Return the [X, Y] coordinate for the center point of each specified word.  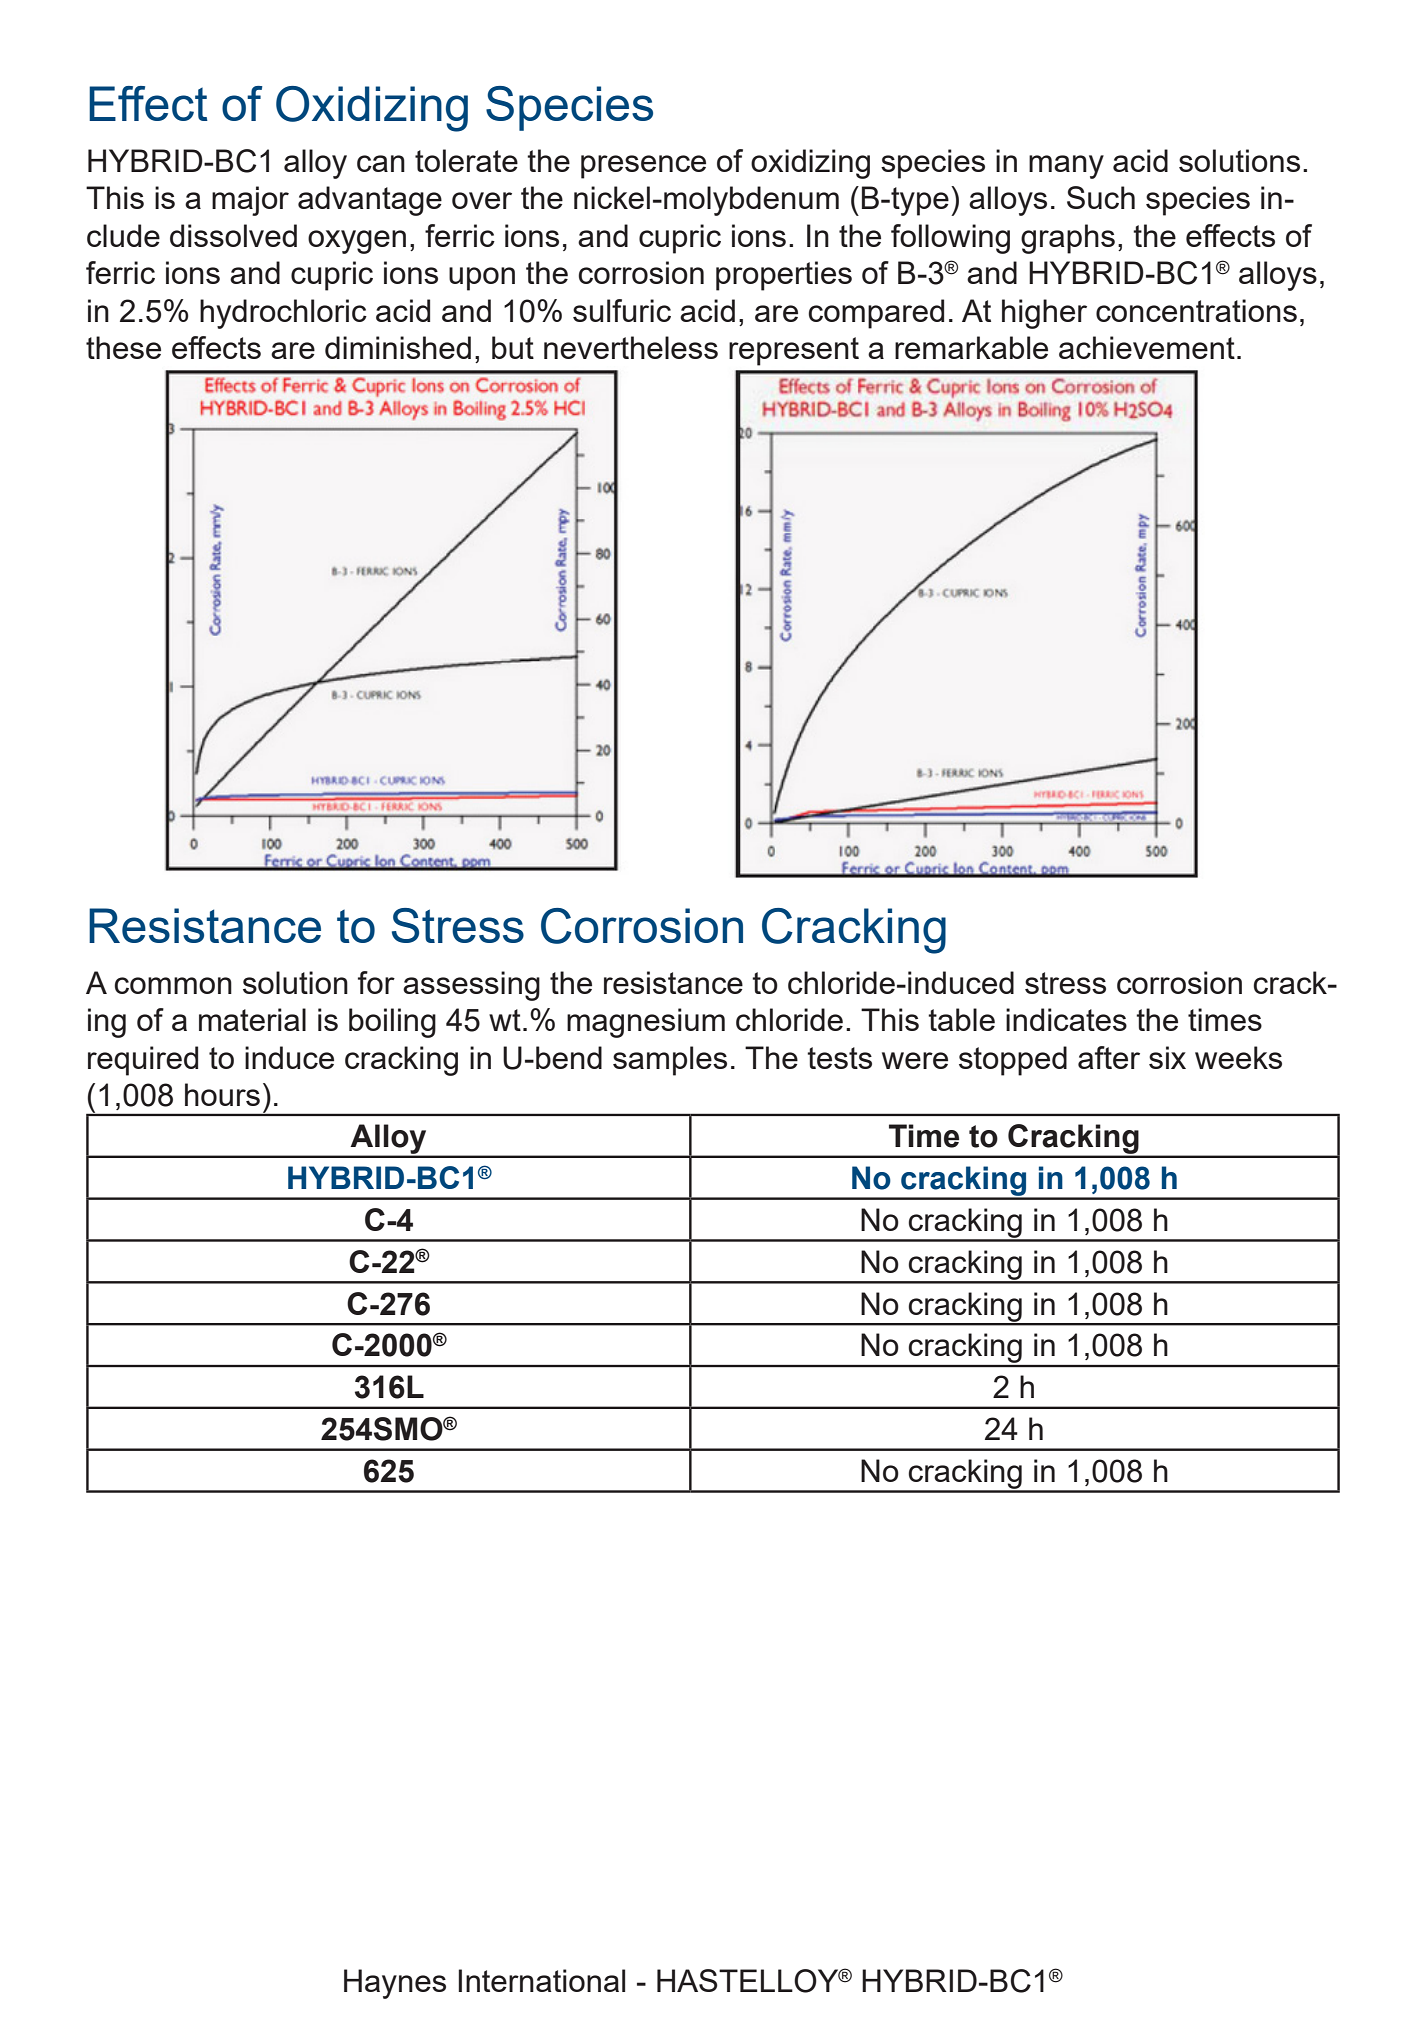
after [1109, 1057]
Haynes [395, 1984]
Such [1101, 197]
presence [643, 167]
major [250, 201]
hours [222, 1094]
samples [670, 1061]
